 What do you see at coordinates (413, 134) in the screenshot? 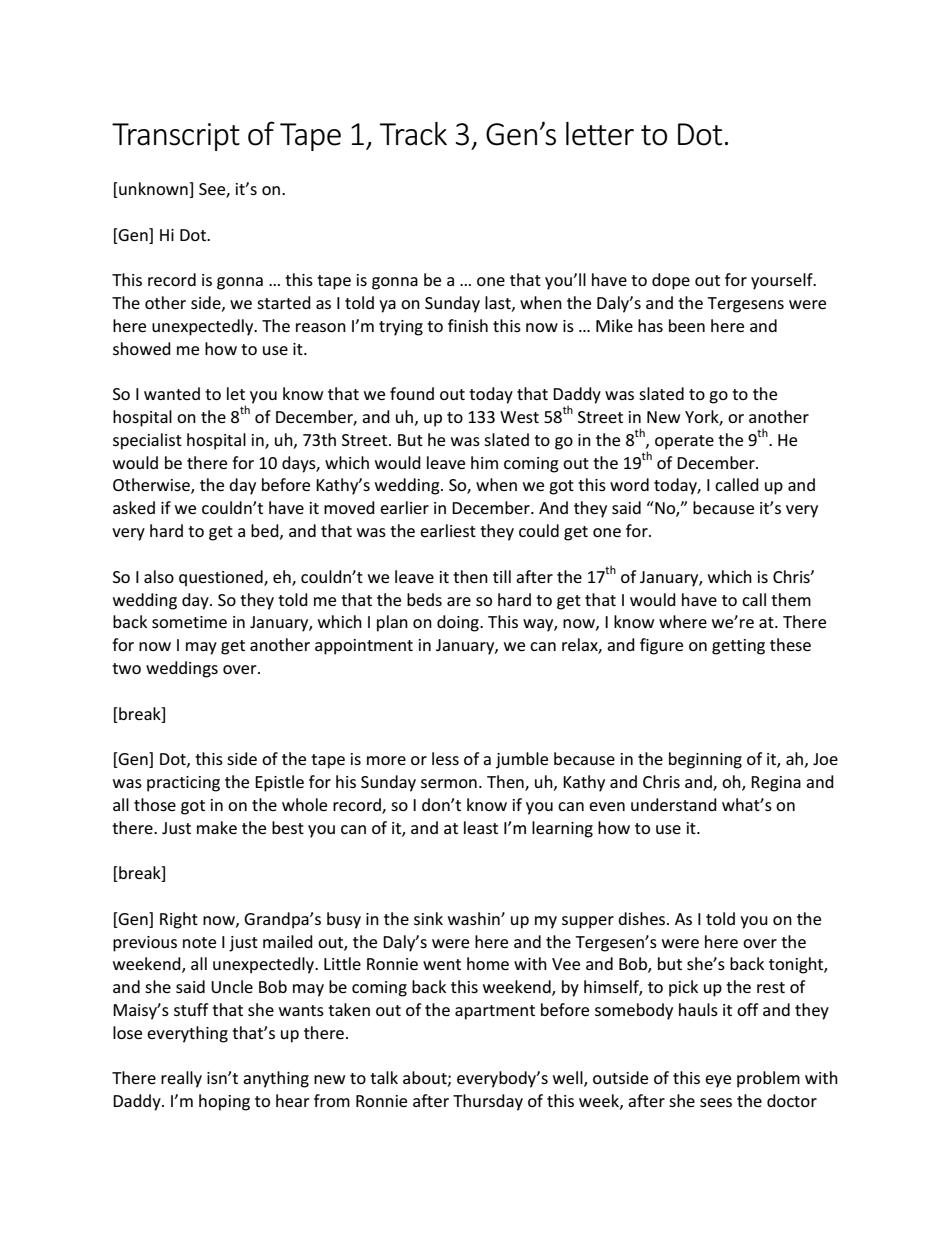
I see `Track` at bounding box center [413, 134].
